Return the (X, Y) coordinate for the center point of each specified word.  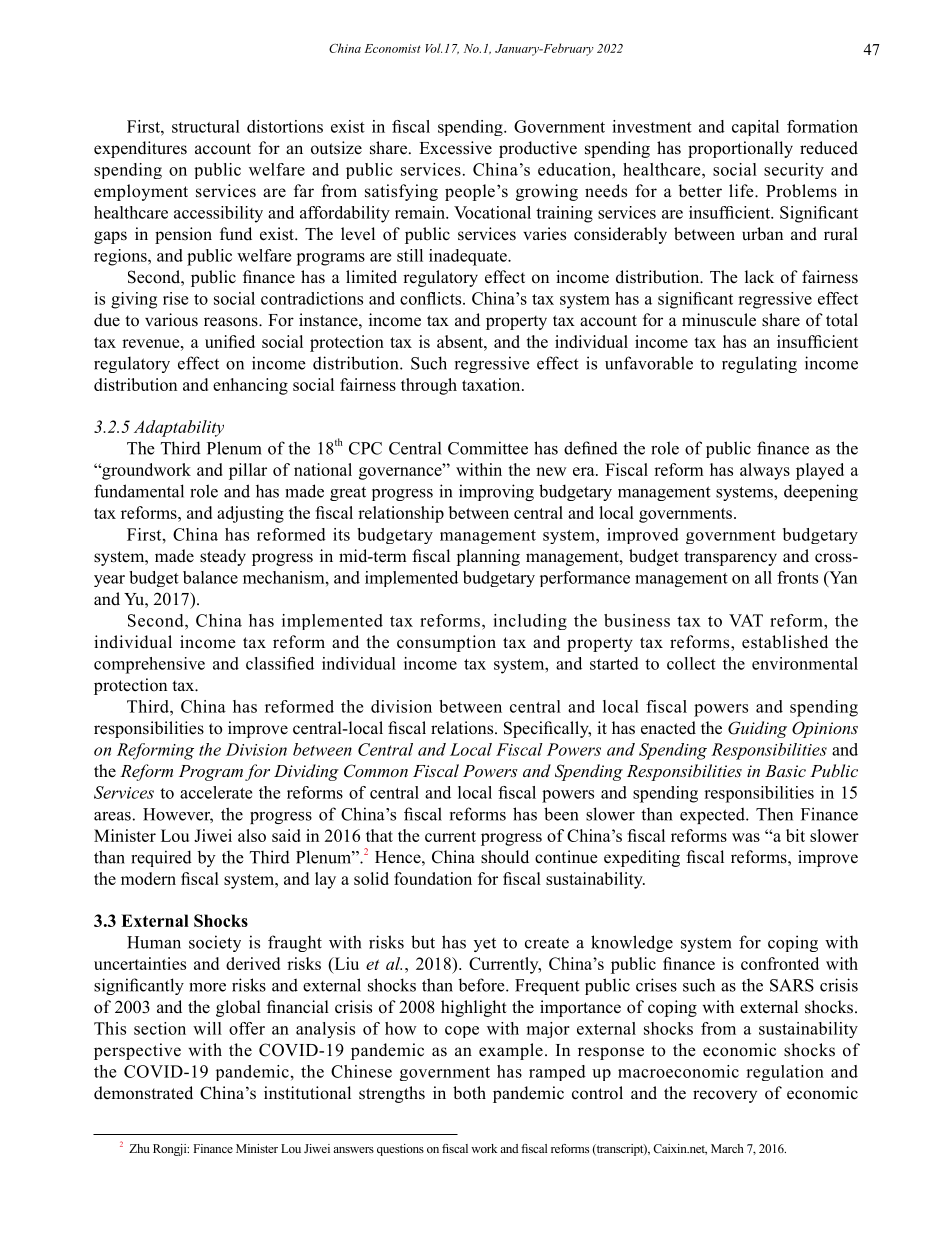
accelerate (216, 792)
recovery (725, 1096)
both (469, 1093)
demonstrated (143, 1093)
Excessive (455, 148)
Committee (488, 448)
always (765, 471)
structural (206, 126)
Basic (785, 771)
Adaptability (179, 428)
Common (376, 771)
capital (755, 128)
